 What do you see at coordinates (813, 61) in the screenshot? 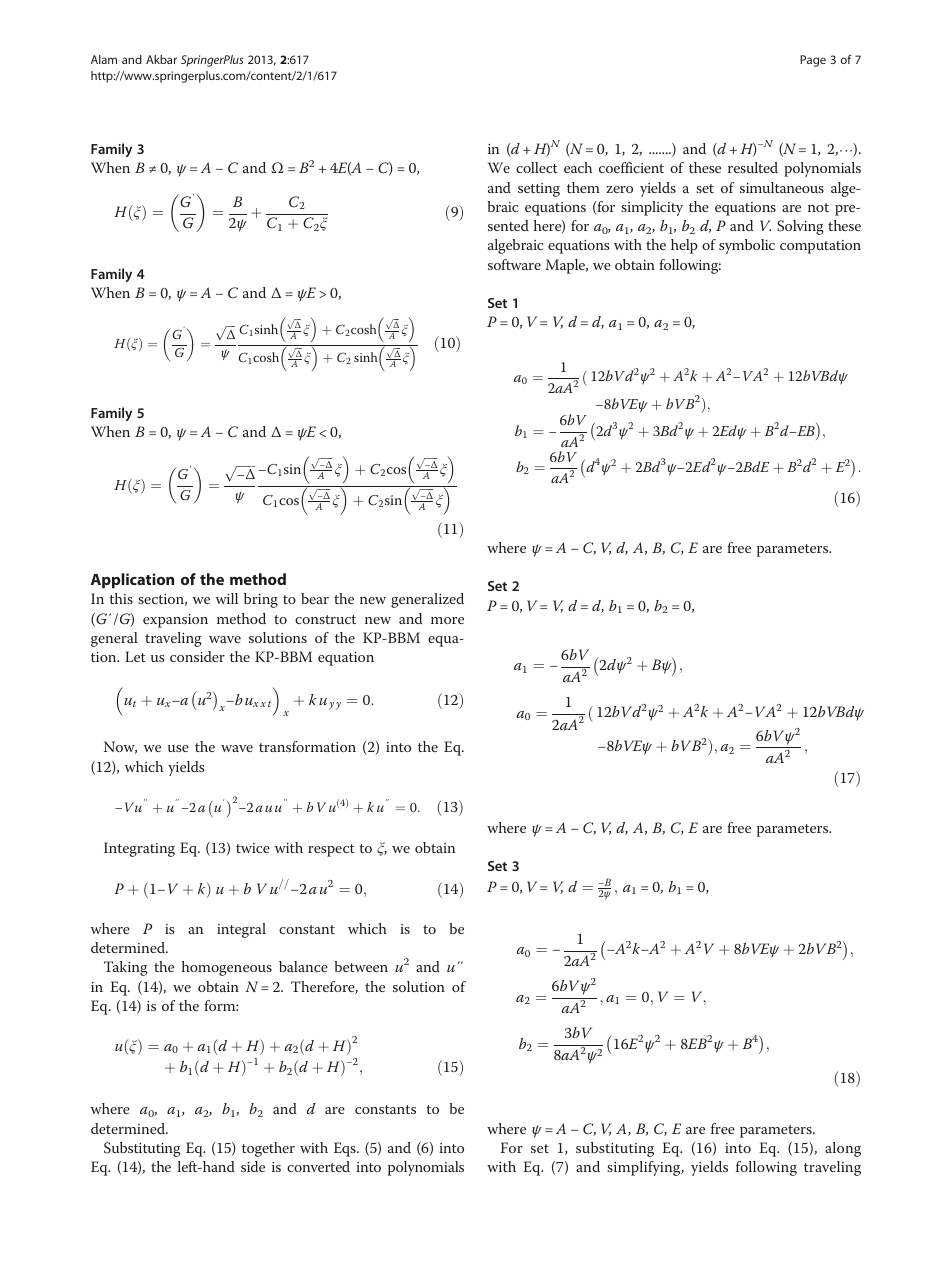
I see `Page` at bounding box center [813, 61].
